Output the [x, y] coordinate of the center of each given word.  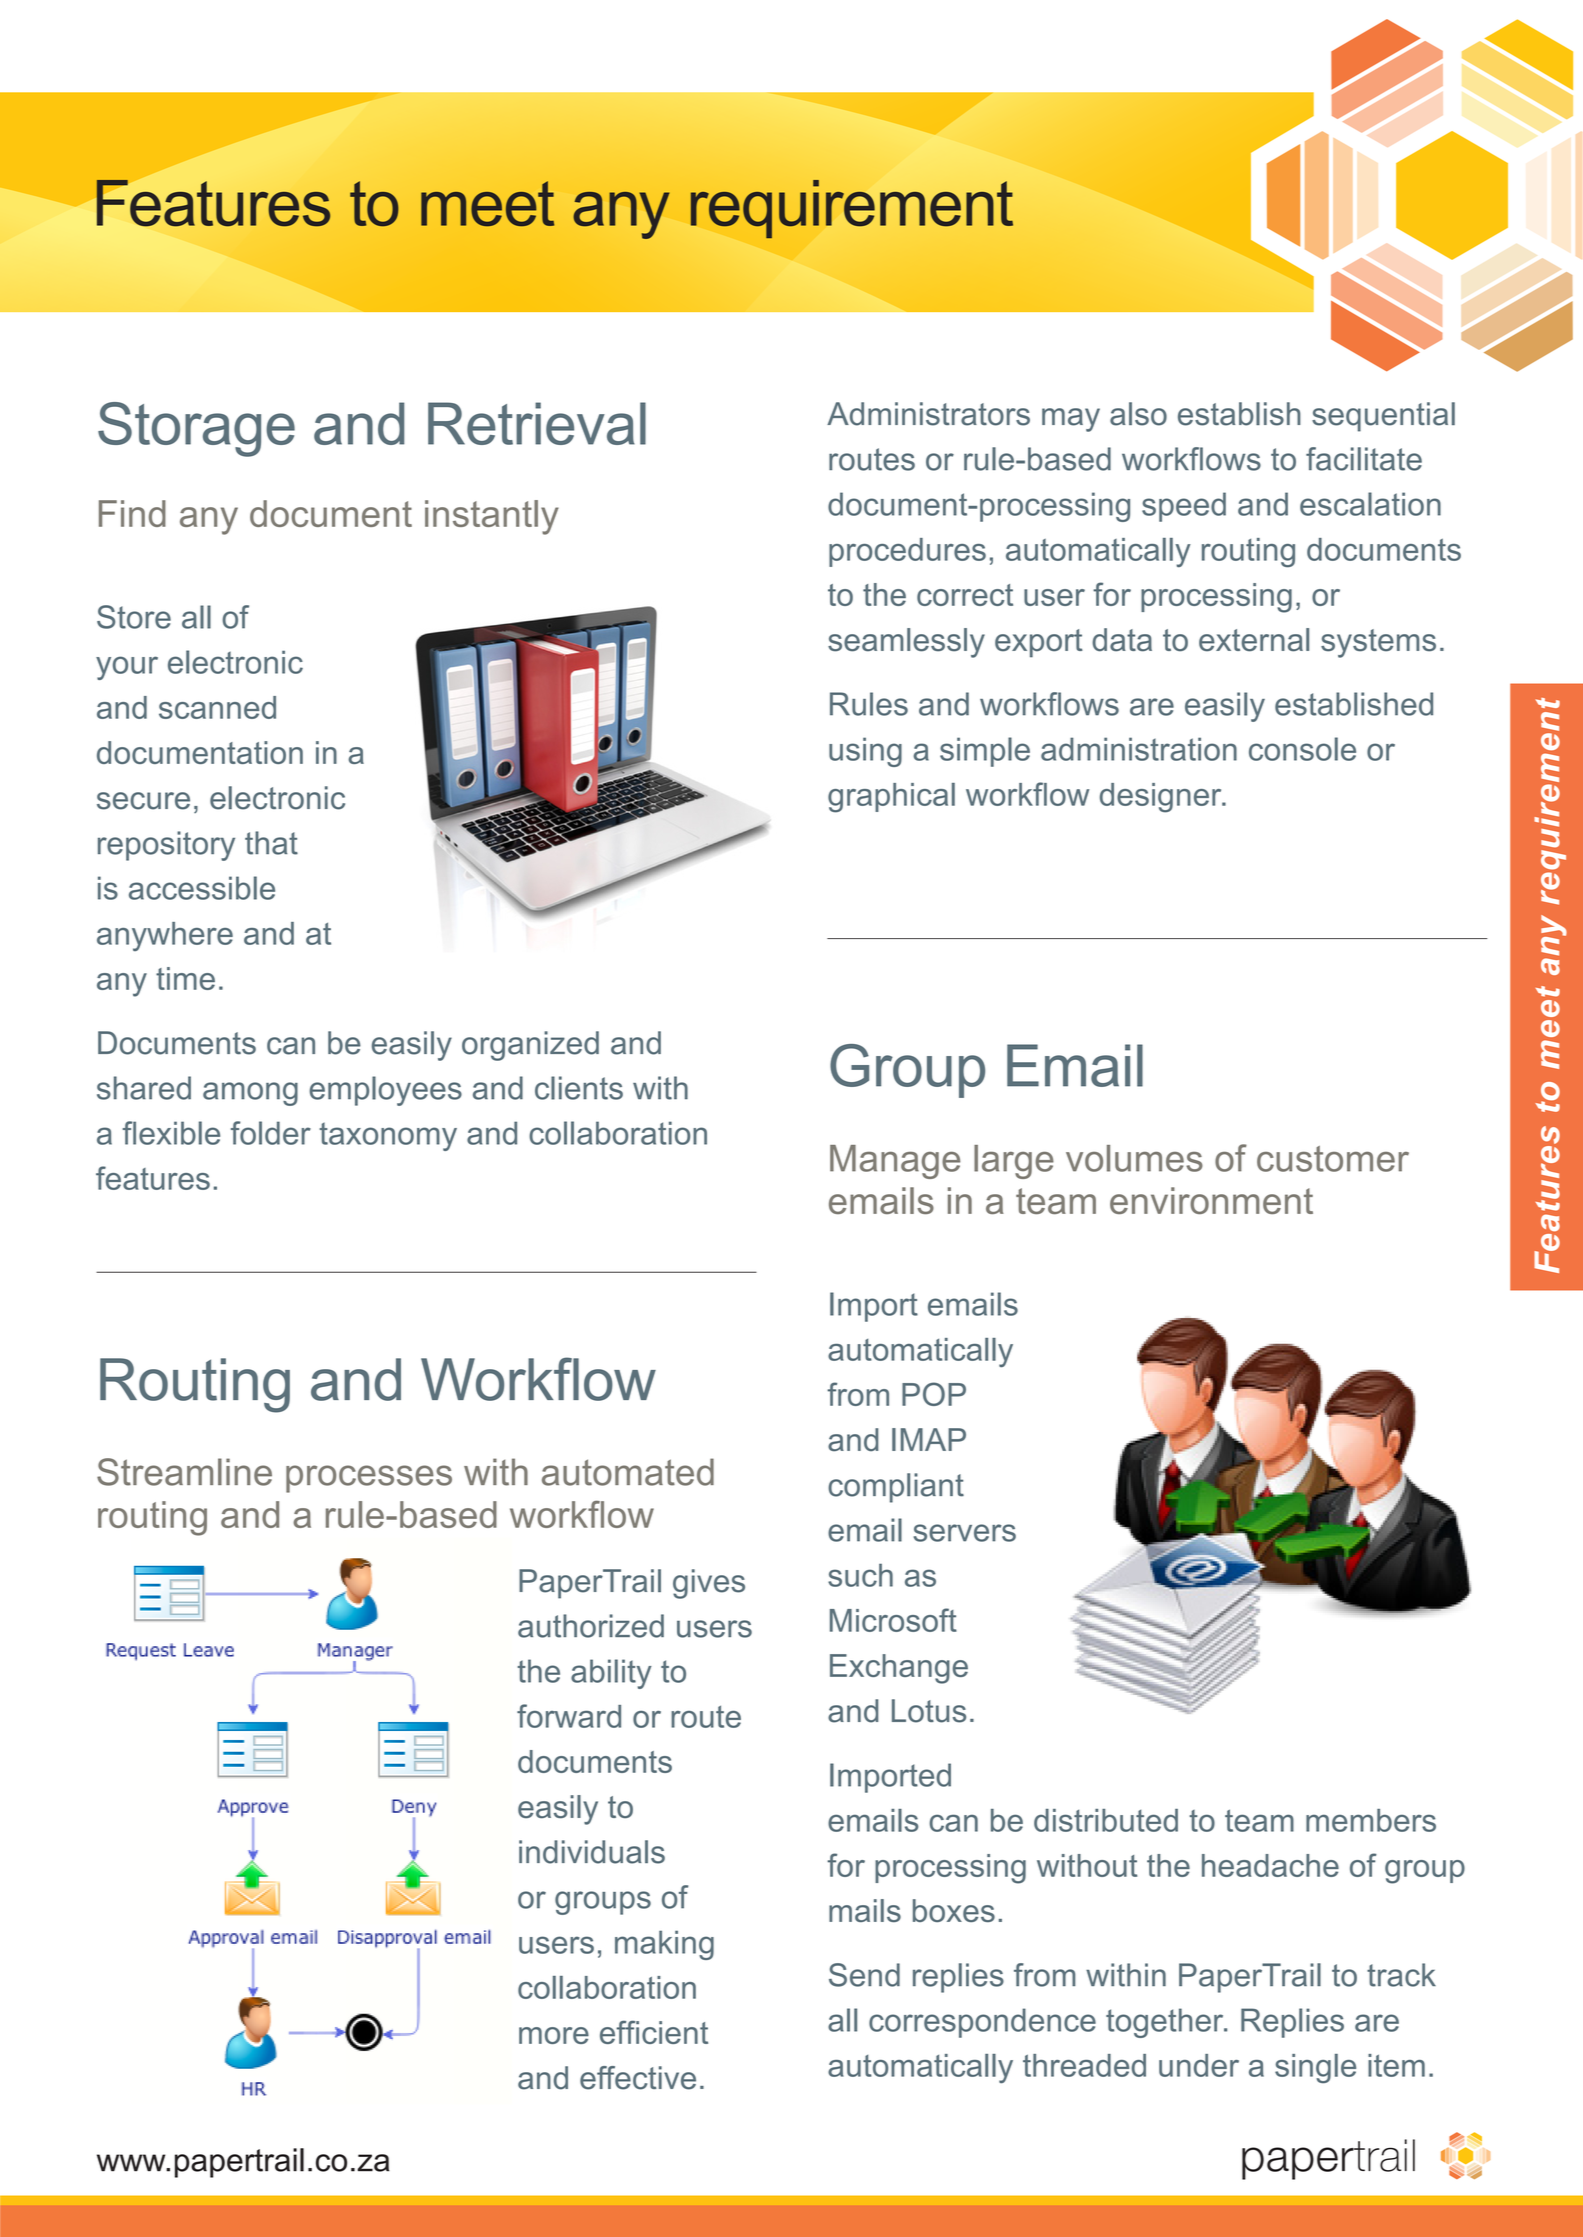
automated [628, 1472]
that [271, 843]
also [1138, 414]
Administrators [928, 414]
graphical [891, 798]
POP [934, 1394]
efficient [654, 2032]
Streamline [184, 1472]
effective [638, 2078]
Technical [248, 203]
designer [1162, 798]
